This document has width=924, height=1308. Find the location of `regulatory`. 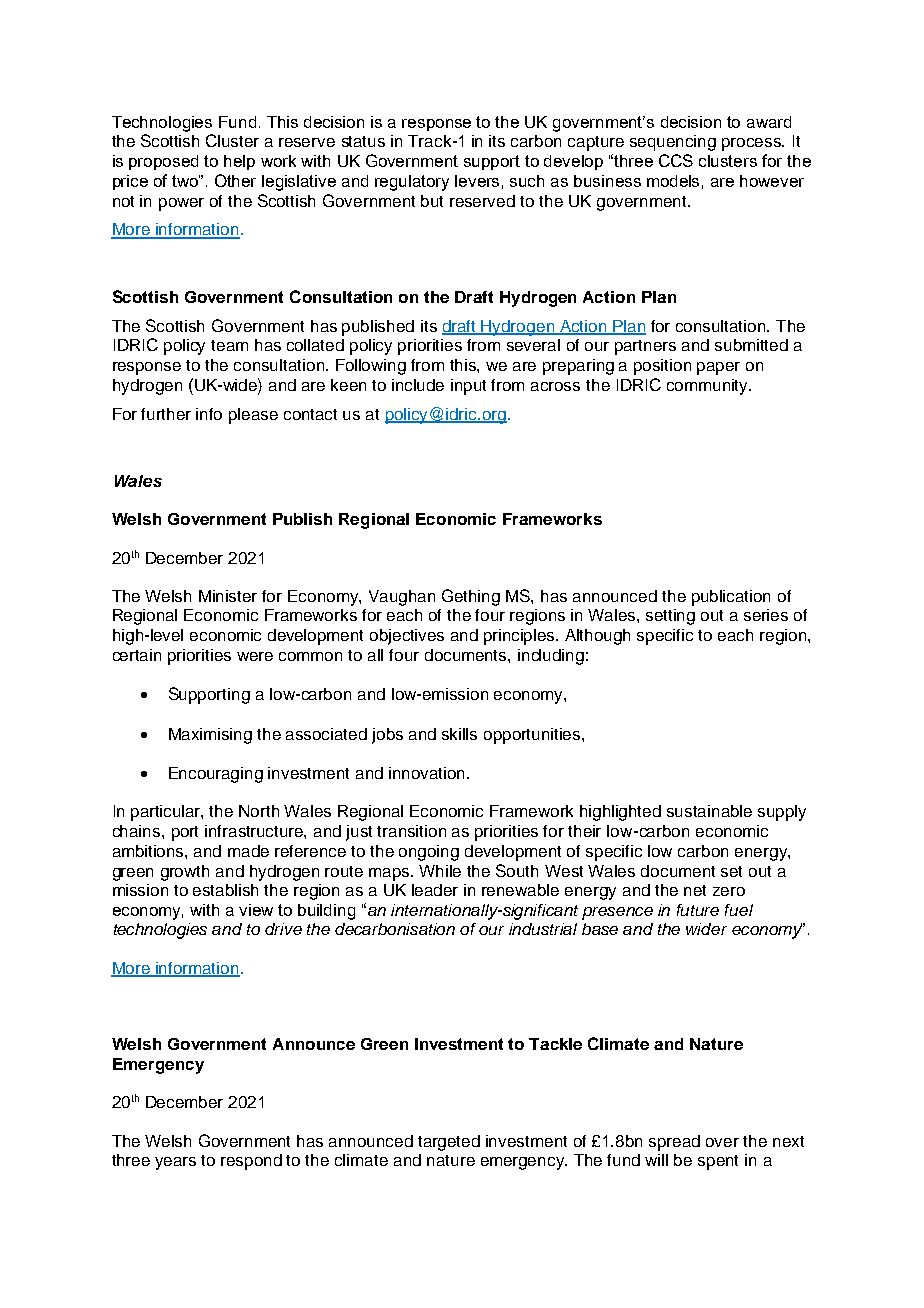

regulatory is located at coordinates (412, 183).
